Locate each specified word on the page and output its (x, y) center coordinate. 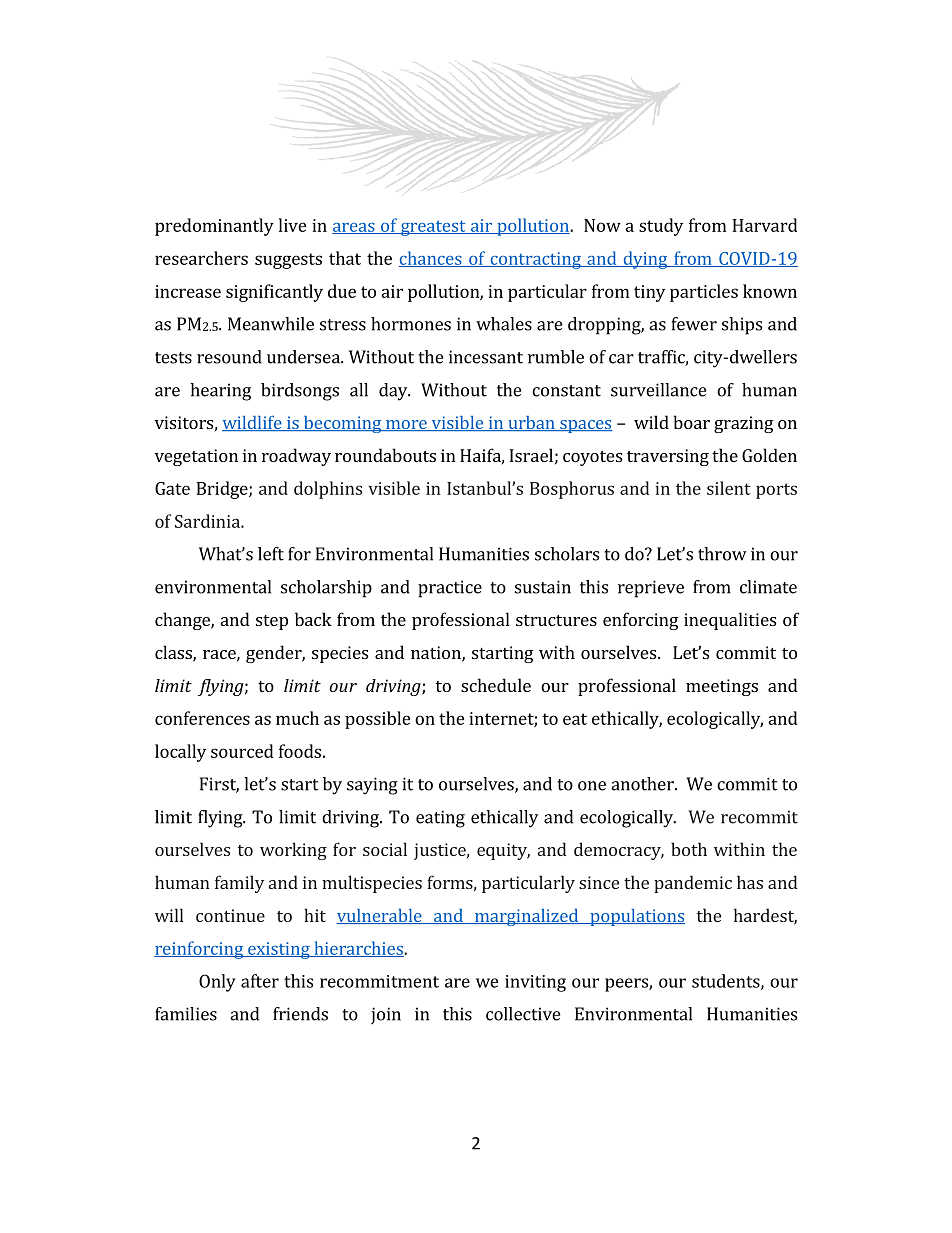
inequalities (730, 621)
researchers (201, 258)
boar (691, 422)
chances (431, 259)
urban (531, 423)
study (661, 227)
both (689, 849)
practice (450, 589)
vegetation (196, 457)
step (272, 622)
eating (440, 819)
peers (627, 985)
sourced (242, 751)
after (260, 981)
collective (523, 1014)
